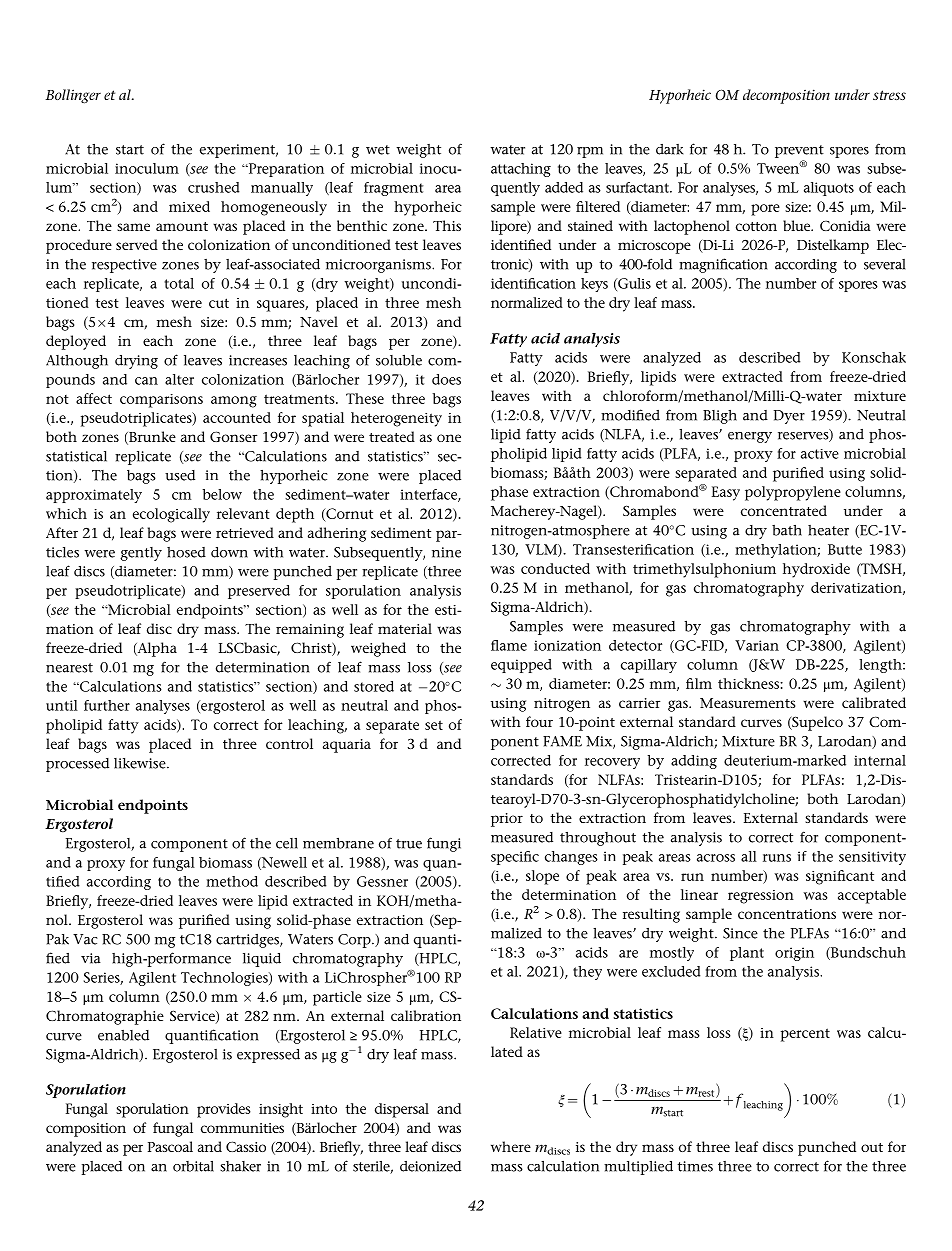 The height and width of the screenshot is (1251, 952). I want to click on orbital, so click(193, 1166).
